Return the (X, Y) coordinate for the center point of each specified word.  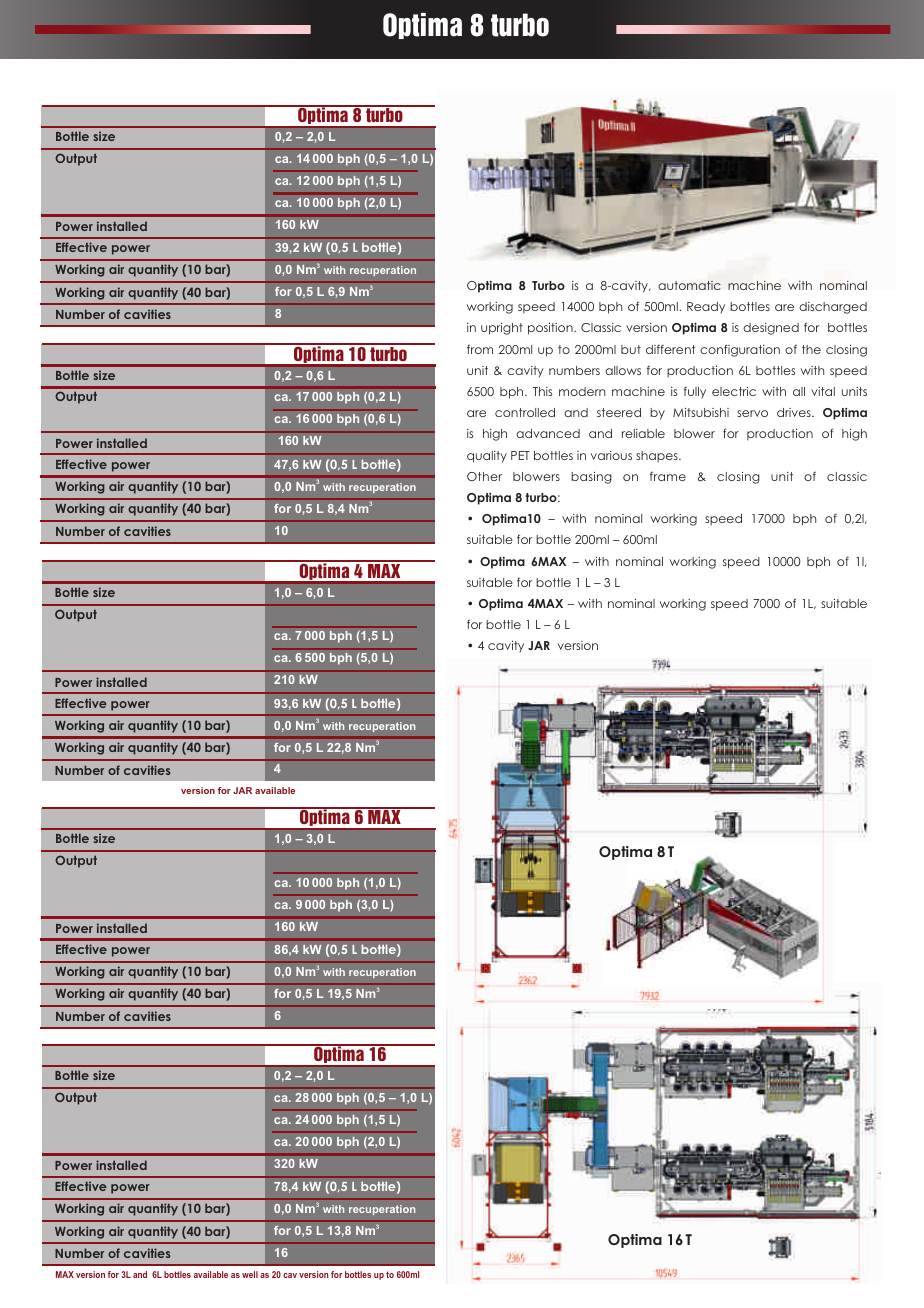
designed (771, 329)
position (551, 329)
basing (591, 478)
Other (484, 476)
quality (487, 457)
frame (668, 476)
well (250, 1274)
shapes (658, 457)
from (480, 349)
